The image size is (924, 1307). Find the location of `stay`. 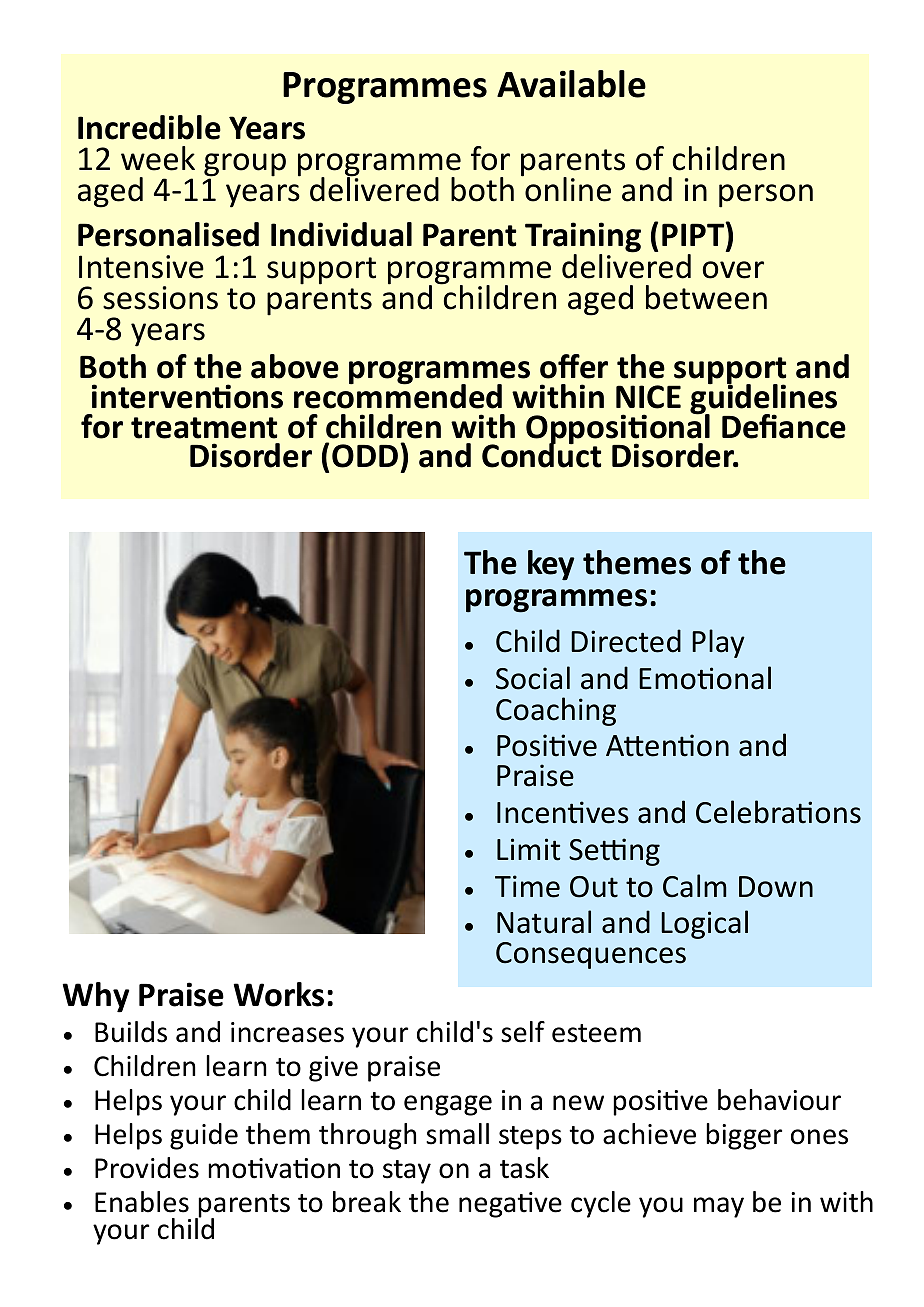

stay is located at coordinates (407, 1172).
